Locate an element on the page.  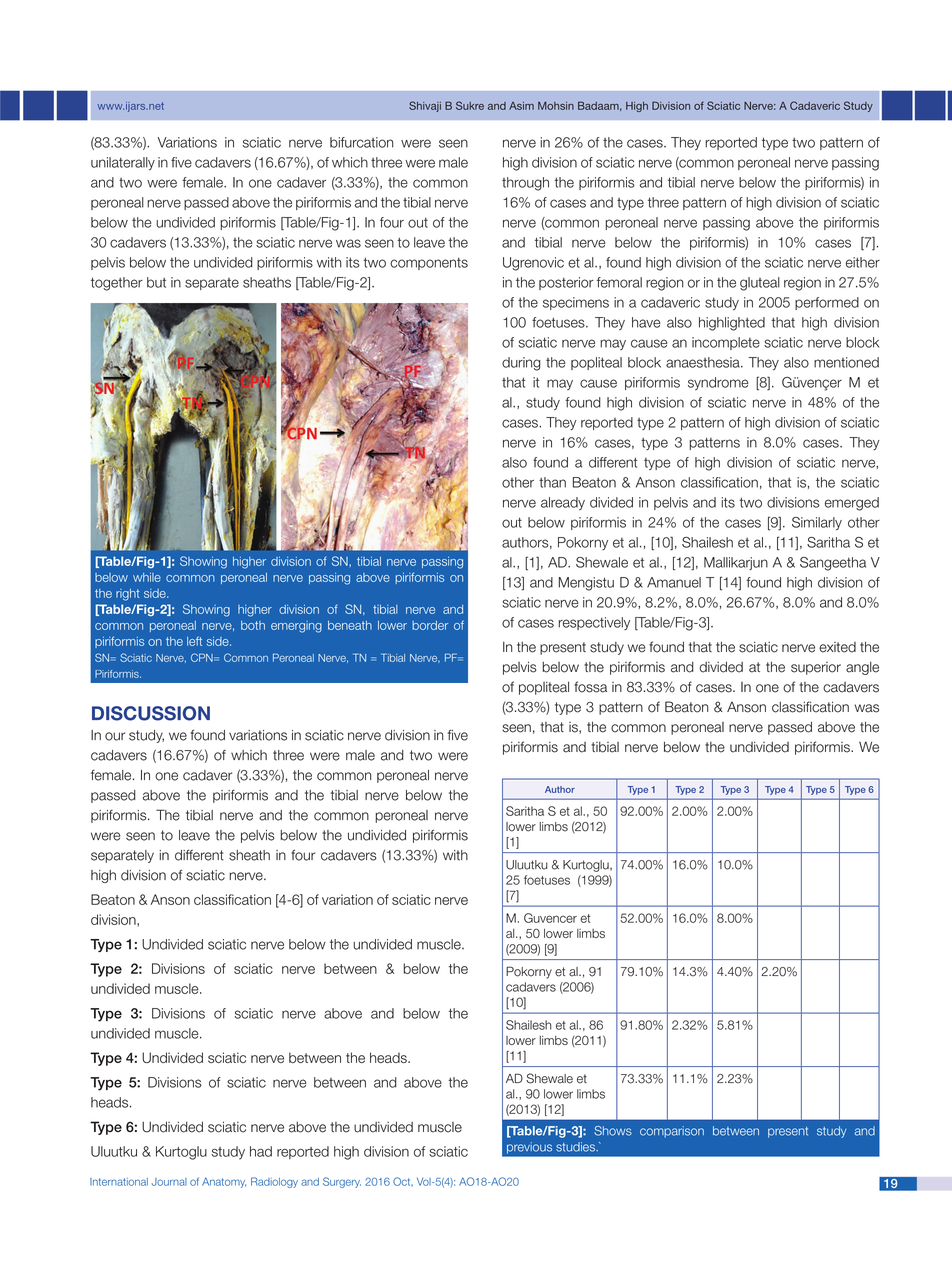
superior is located at coordinates (816, 668).
